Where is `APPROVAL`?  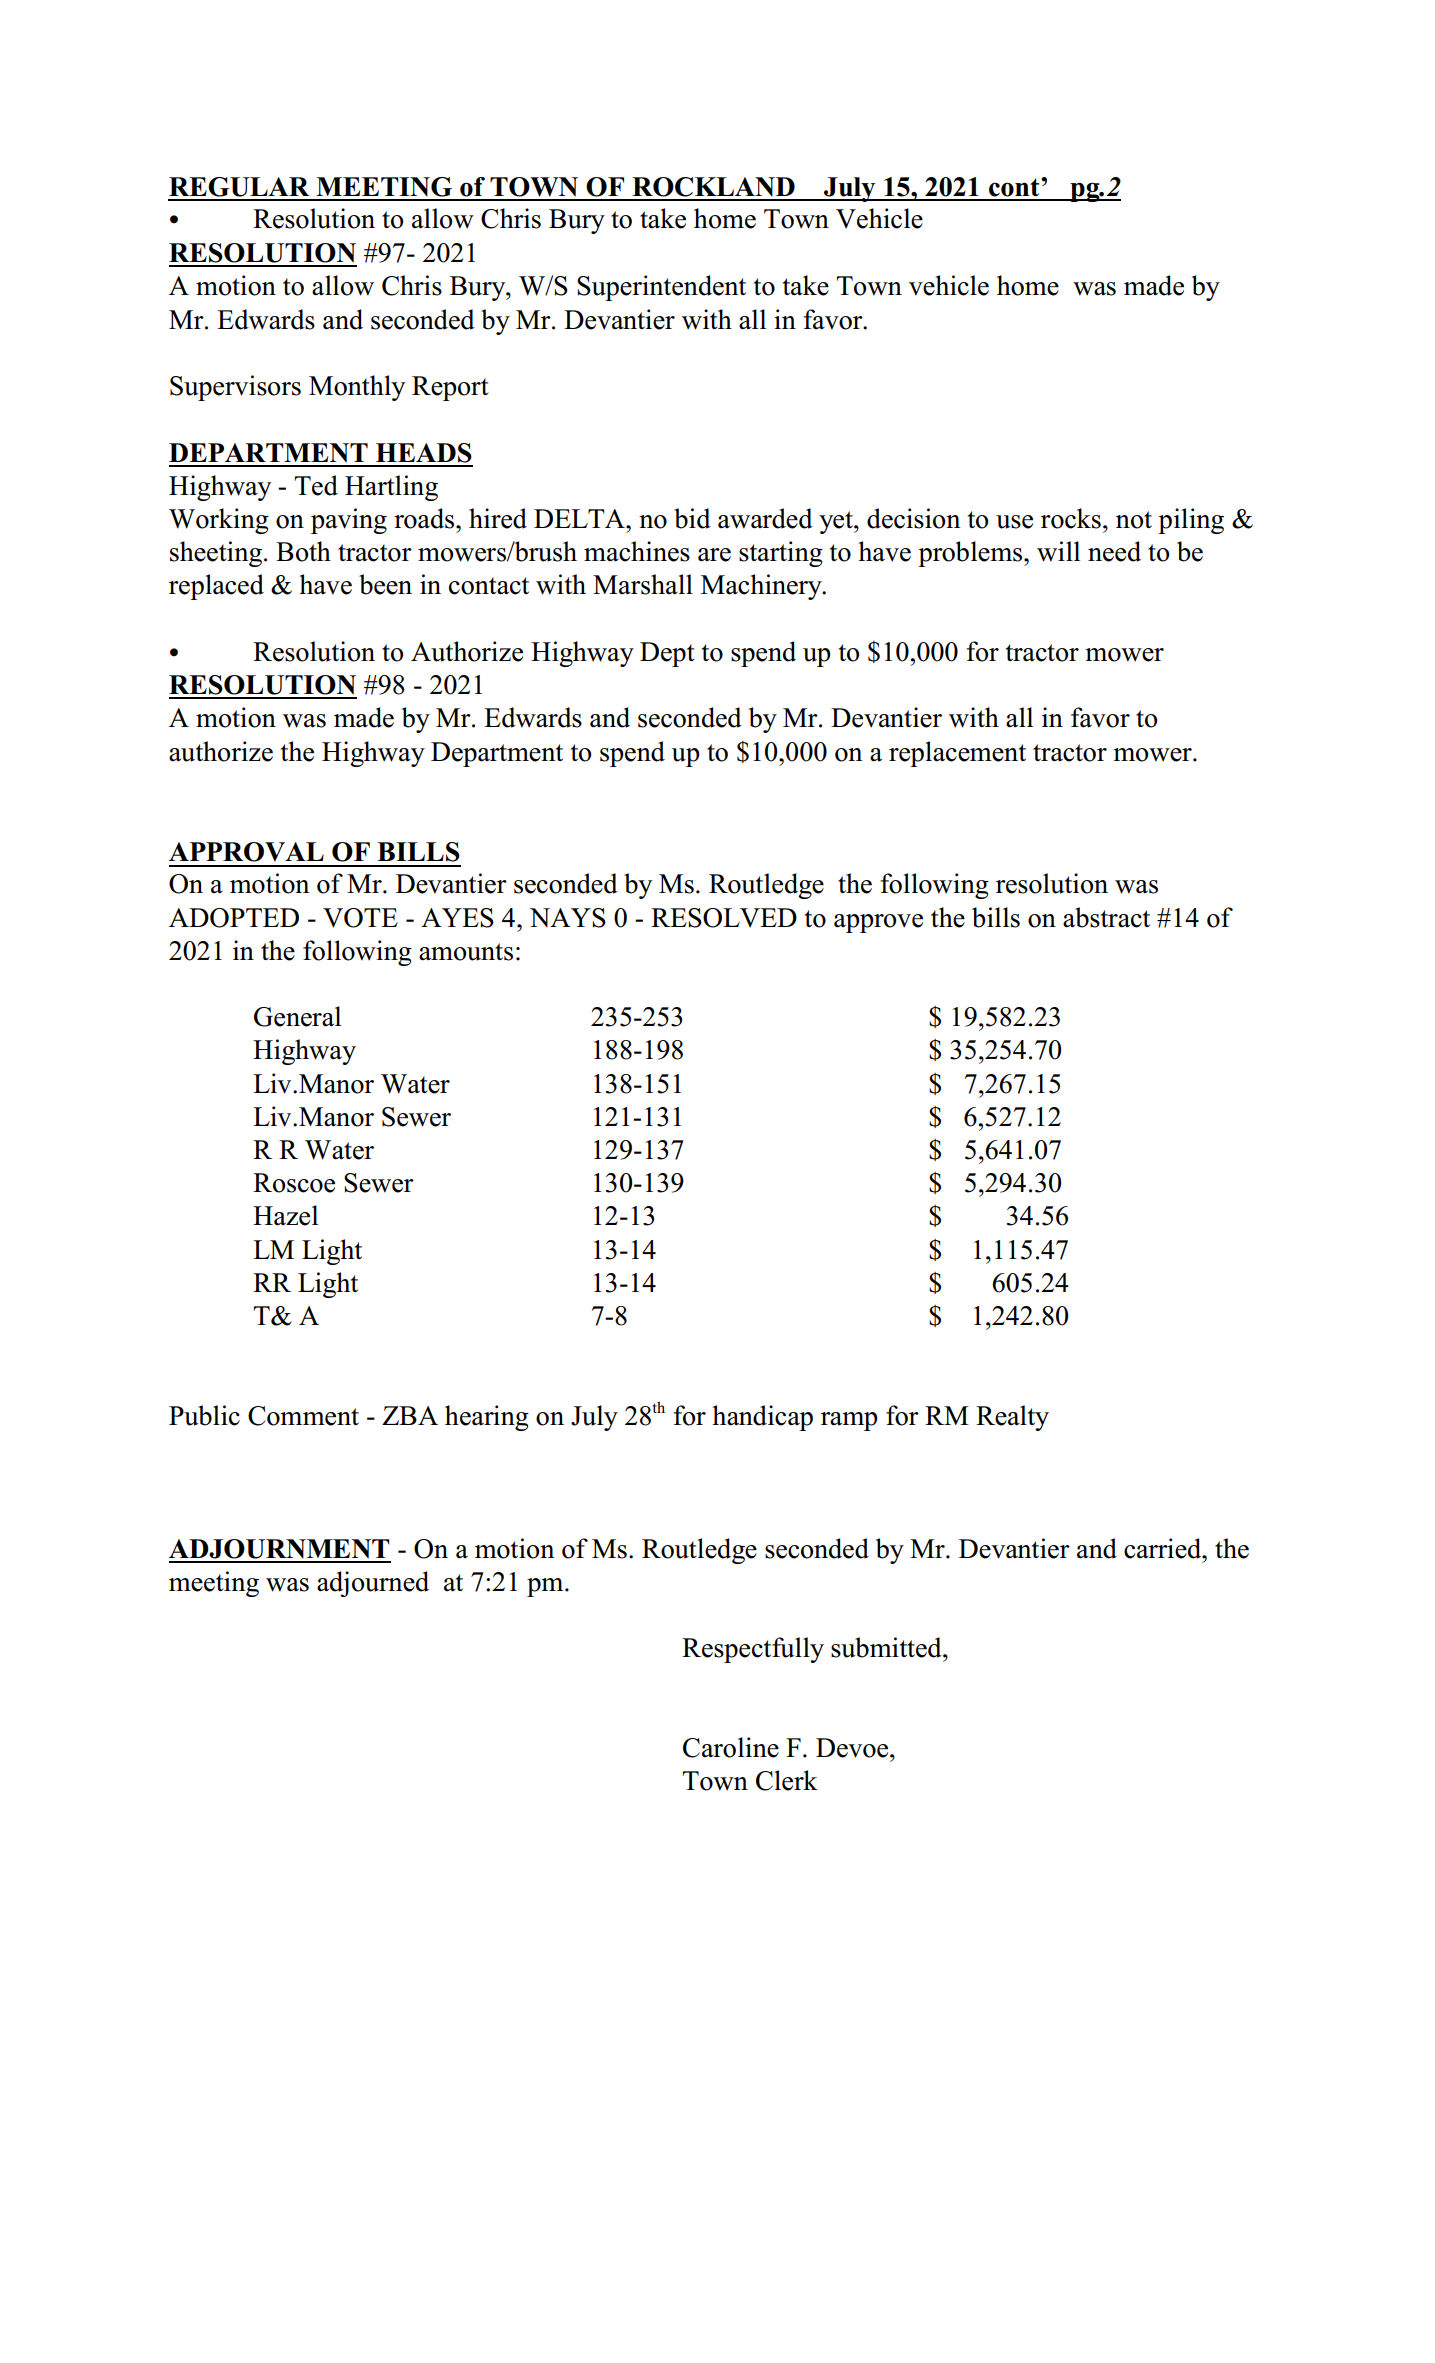 APPROVAL is located at coordinates (246, 852).
